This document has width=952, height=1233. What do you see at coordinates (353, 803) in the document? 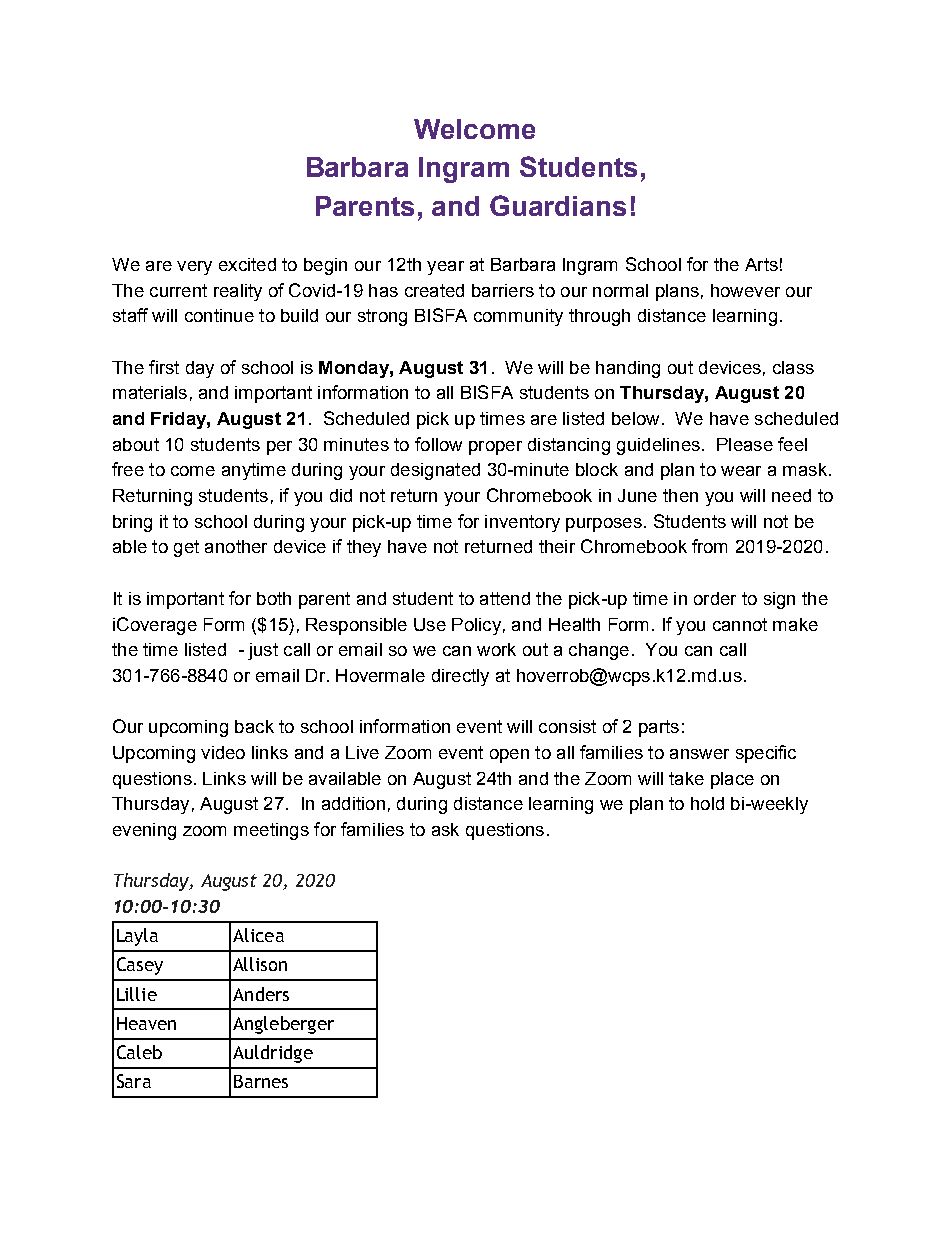
I see `addition` at bounding box center [353, 803].
